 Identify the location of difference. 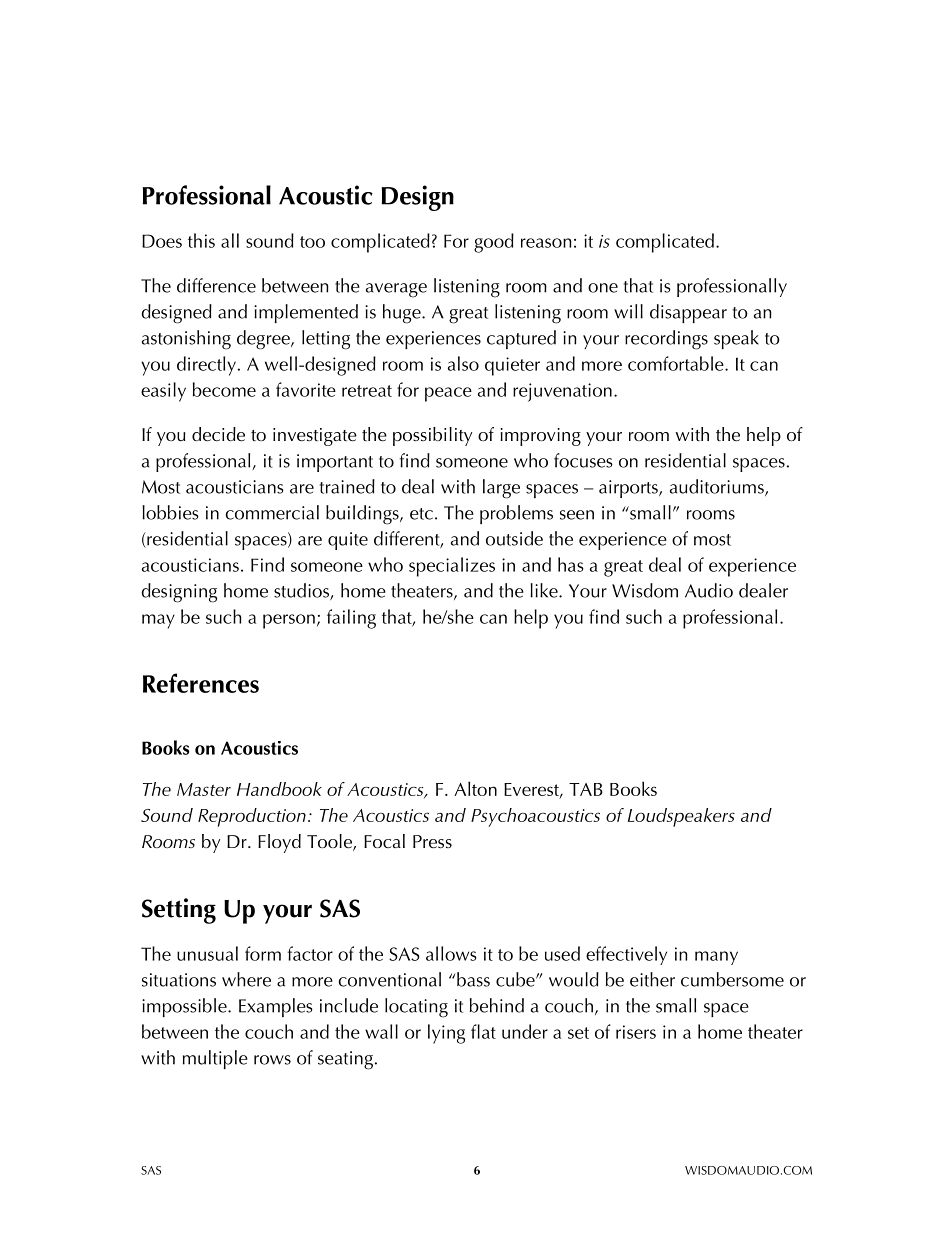
(216, 285).
